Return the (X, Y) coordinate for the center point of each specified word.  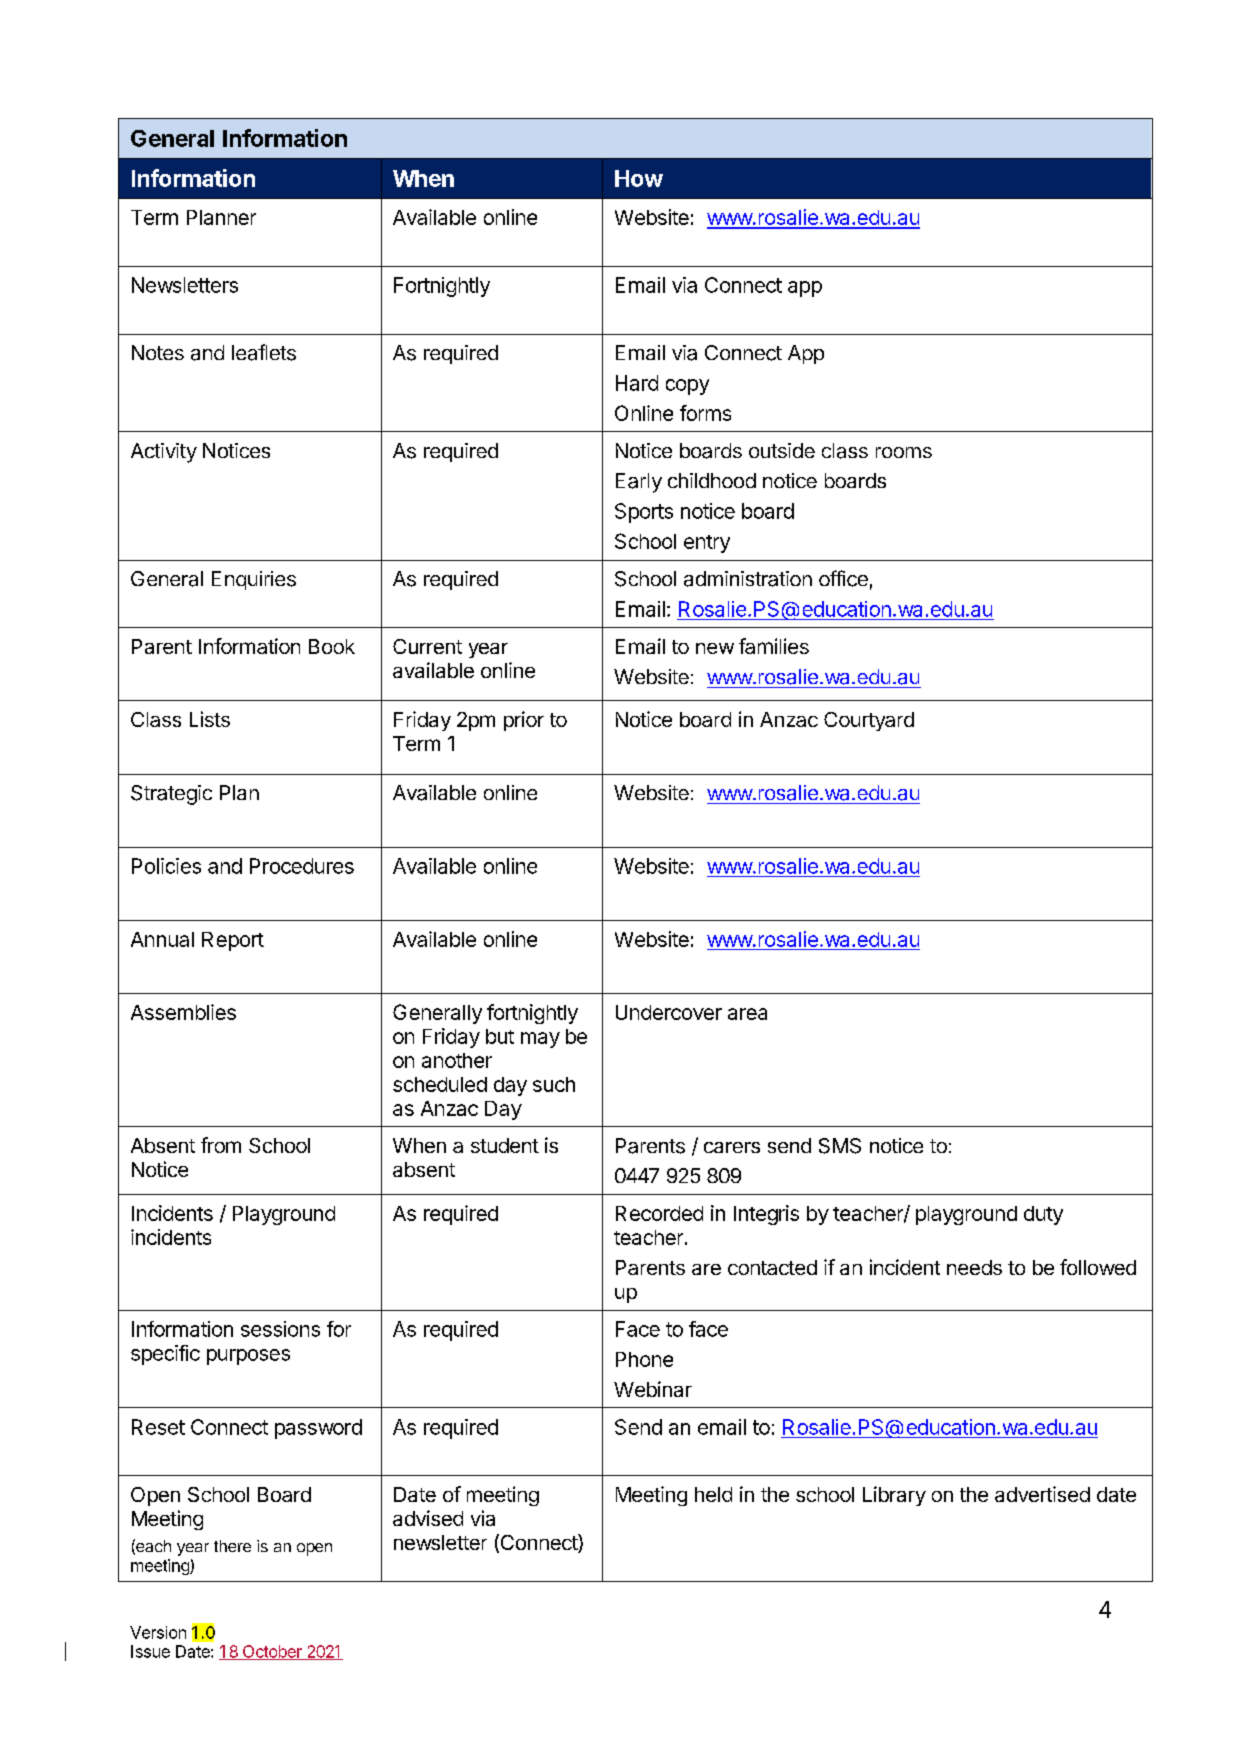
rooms (904, 452)
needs (974, 1267)
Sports (644, 513)
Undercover (669, 1012)
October (272, 1652)
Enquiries (254, 580)
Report (233, 941)
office (843, 578)
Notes (158, 352)
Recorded (659, 1213)
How (639, 178)
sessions (280, 1329)
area (747, 1014)
